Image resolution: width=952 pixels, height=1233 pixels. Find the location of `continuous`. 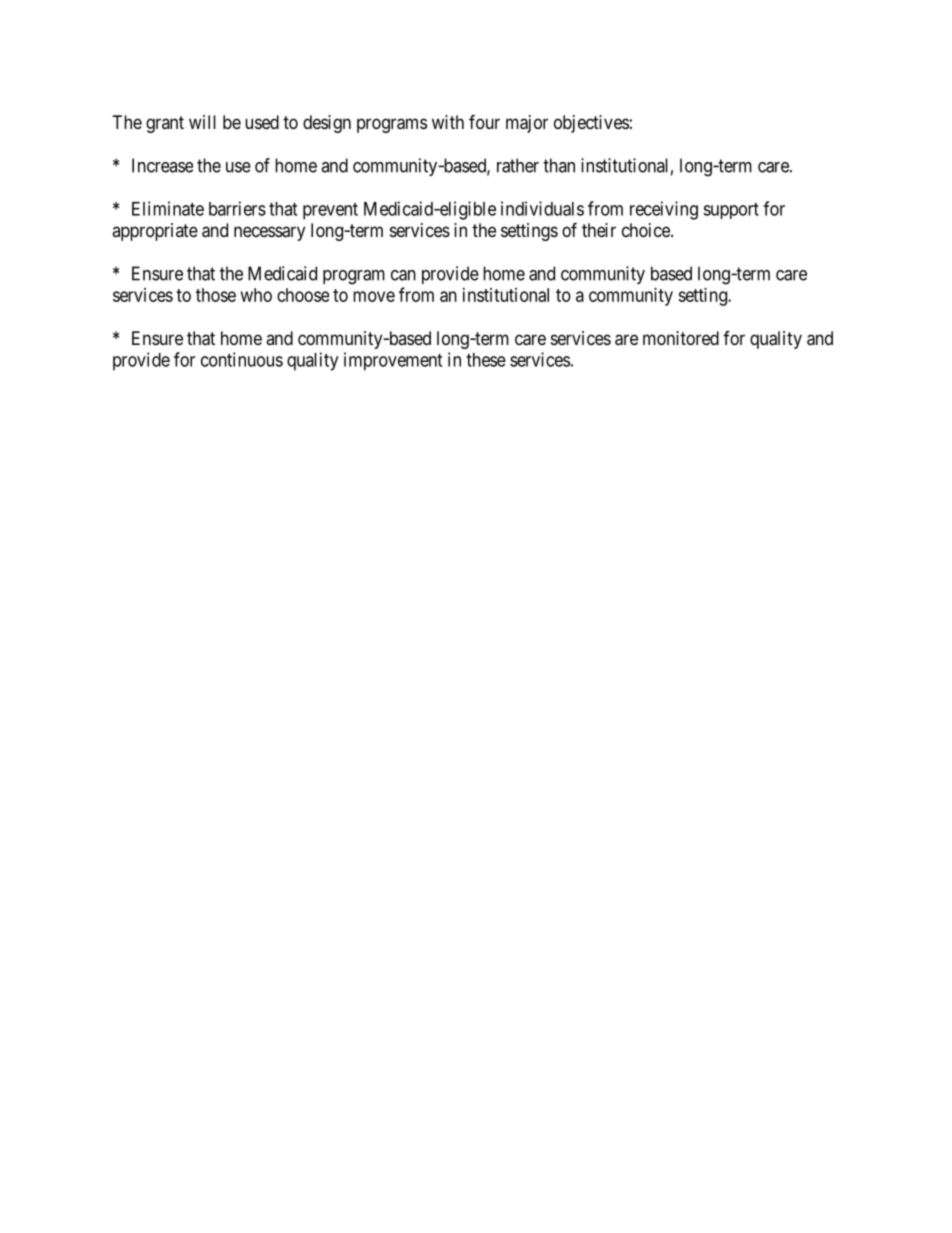

continuous is located at coordinates (242, 359).
